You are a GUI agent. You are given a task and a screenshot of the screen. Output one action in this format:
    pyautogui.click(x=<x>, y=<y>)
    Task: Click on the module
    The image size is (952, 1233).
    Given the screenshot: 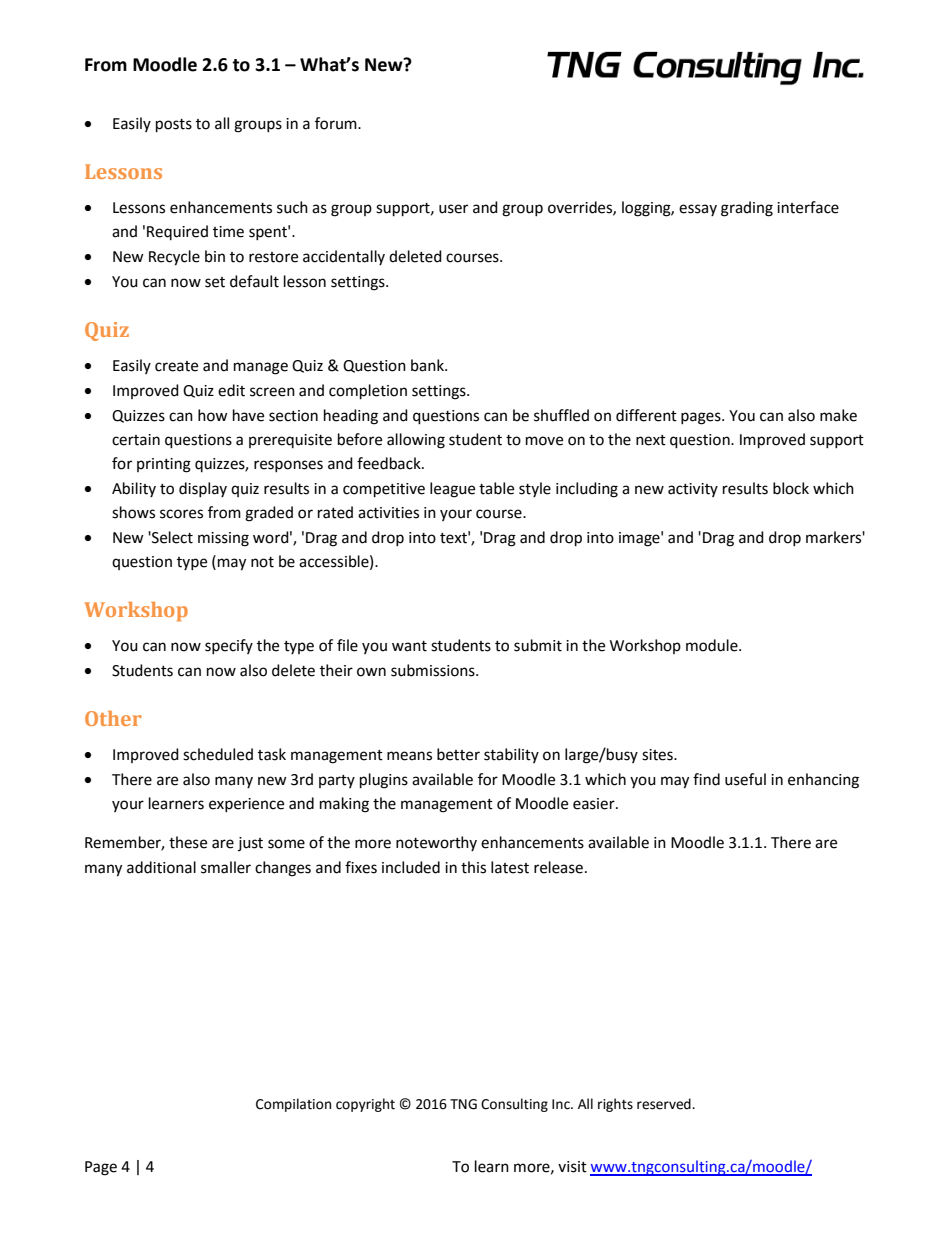 What is the action you would take?
    pyautogui.click(x=713, y=645)
